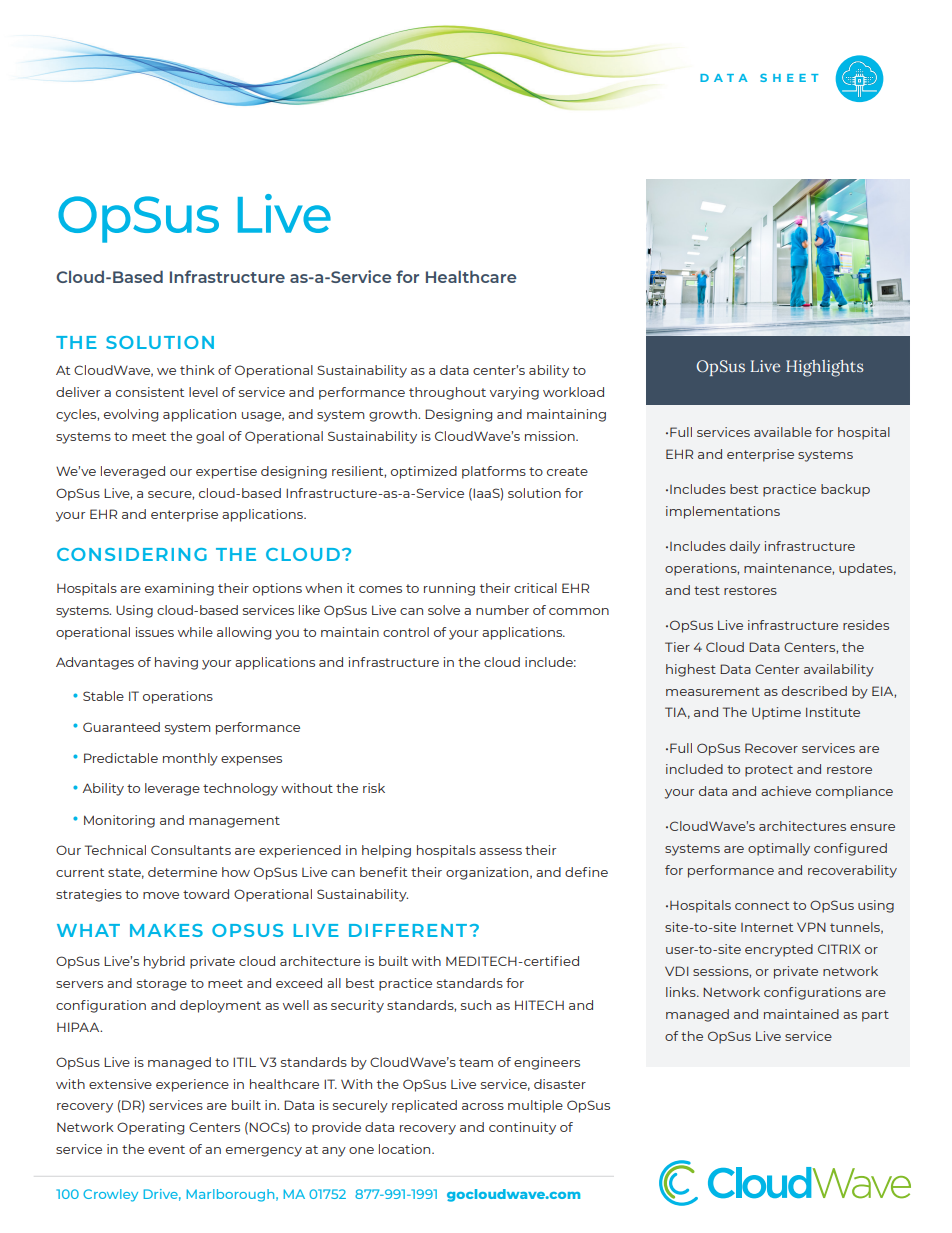 This screenshot has width=952, height=1233. What do you see at coordinates (447, 393) in the screenshot?
I see `throughout` at bounding box center [447, 393].
